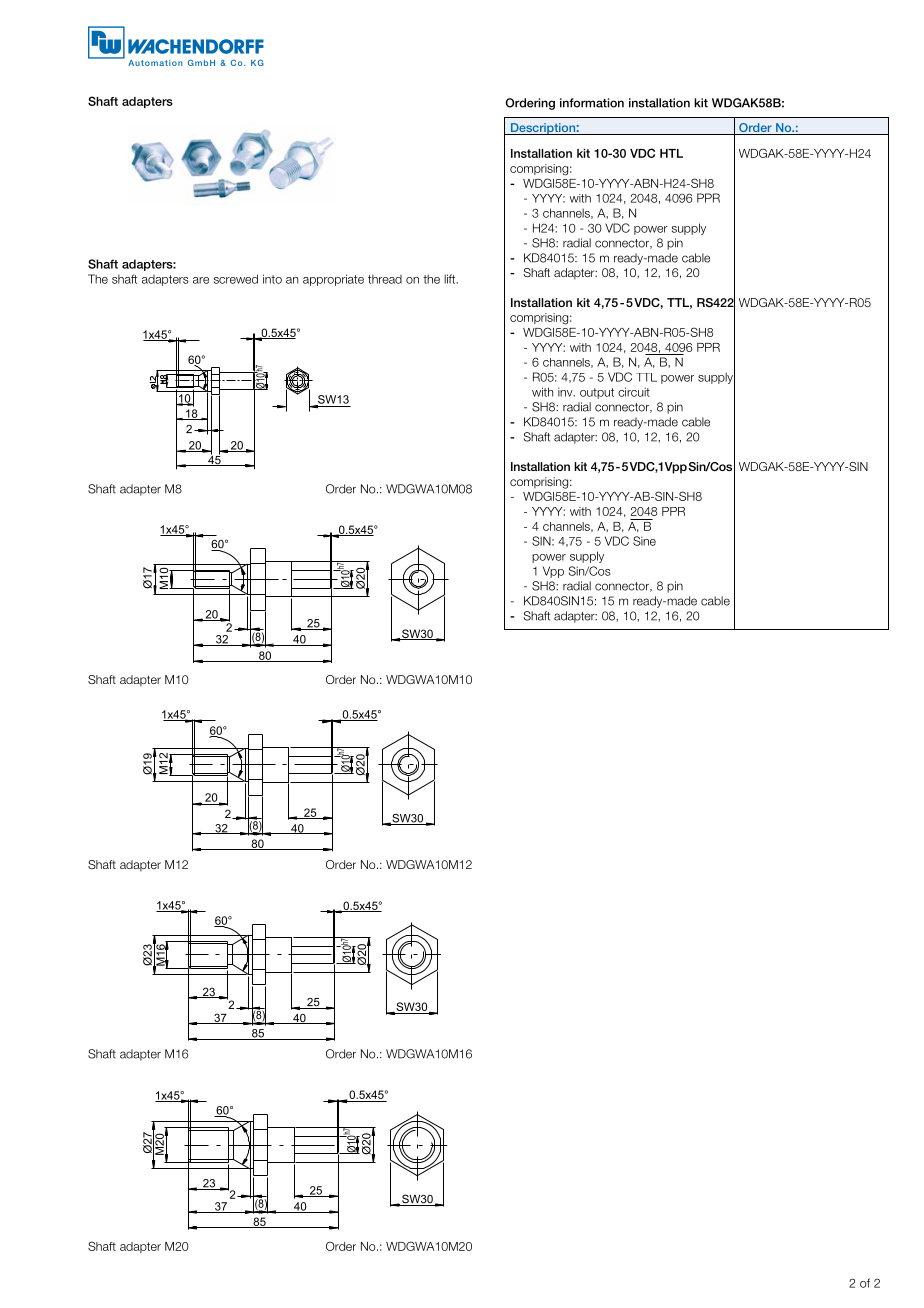 The height and width of the image is (1308, 924). What do you see at coordinates (597, 393) in the image?
I see `output` at bounding box center [597, 393].
